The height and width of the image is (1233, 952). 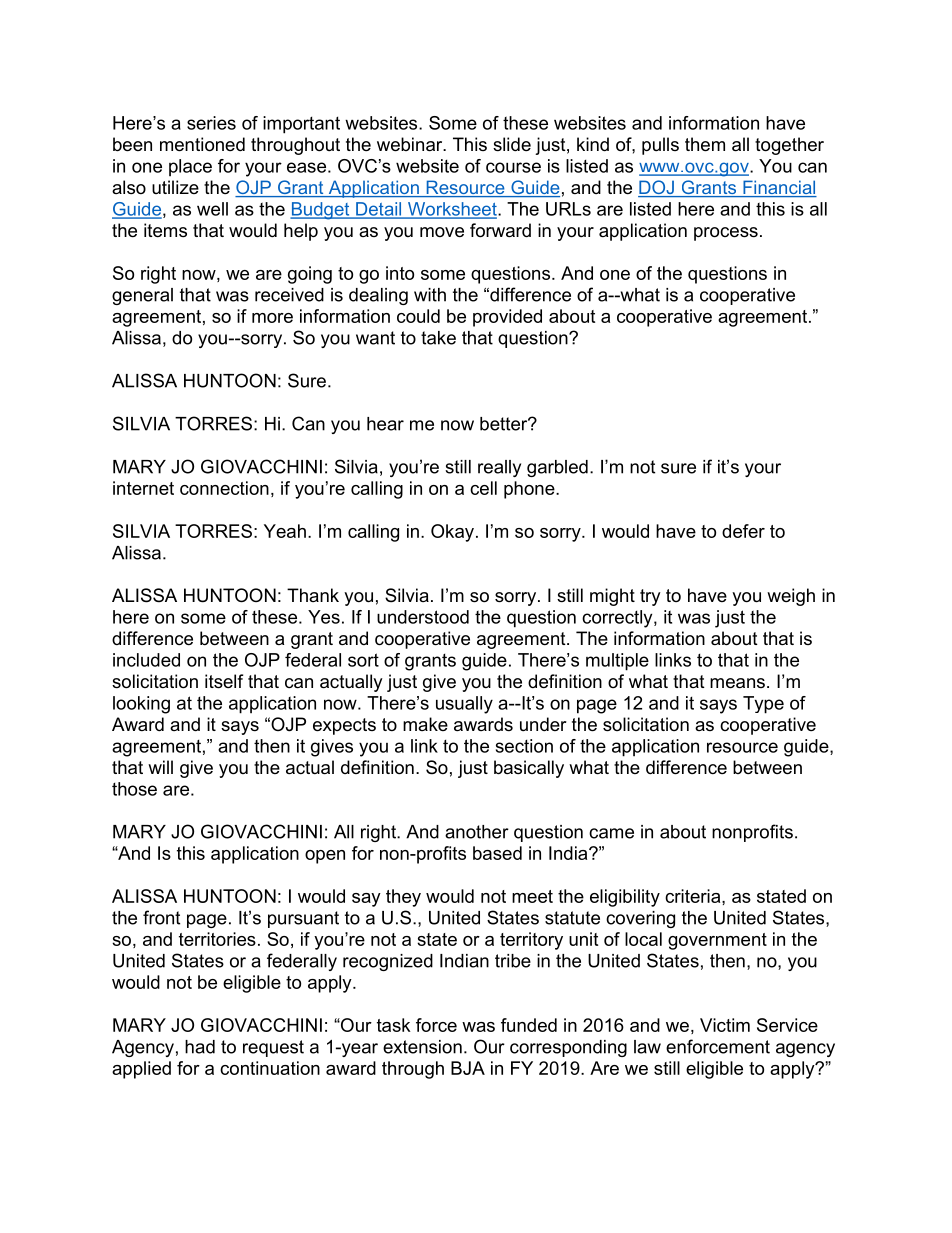 What do you see at coordinates (411, 144) in the image?
I see `webinar` at bounding box center [411, 144].
